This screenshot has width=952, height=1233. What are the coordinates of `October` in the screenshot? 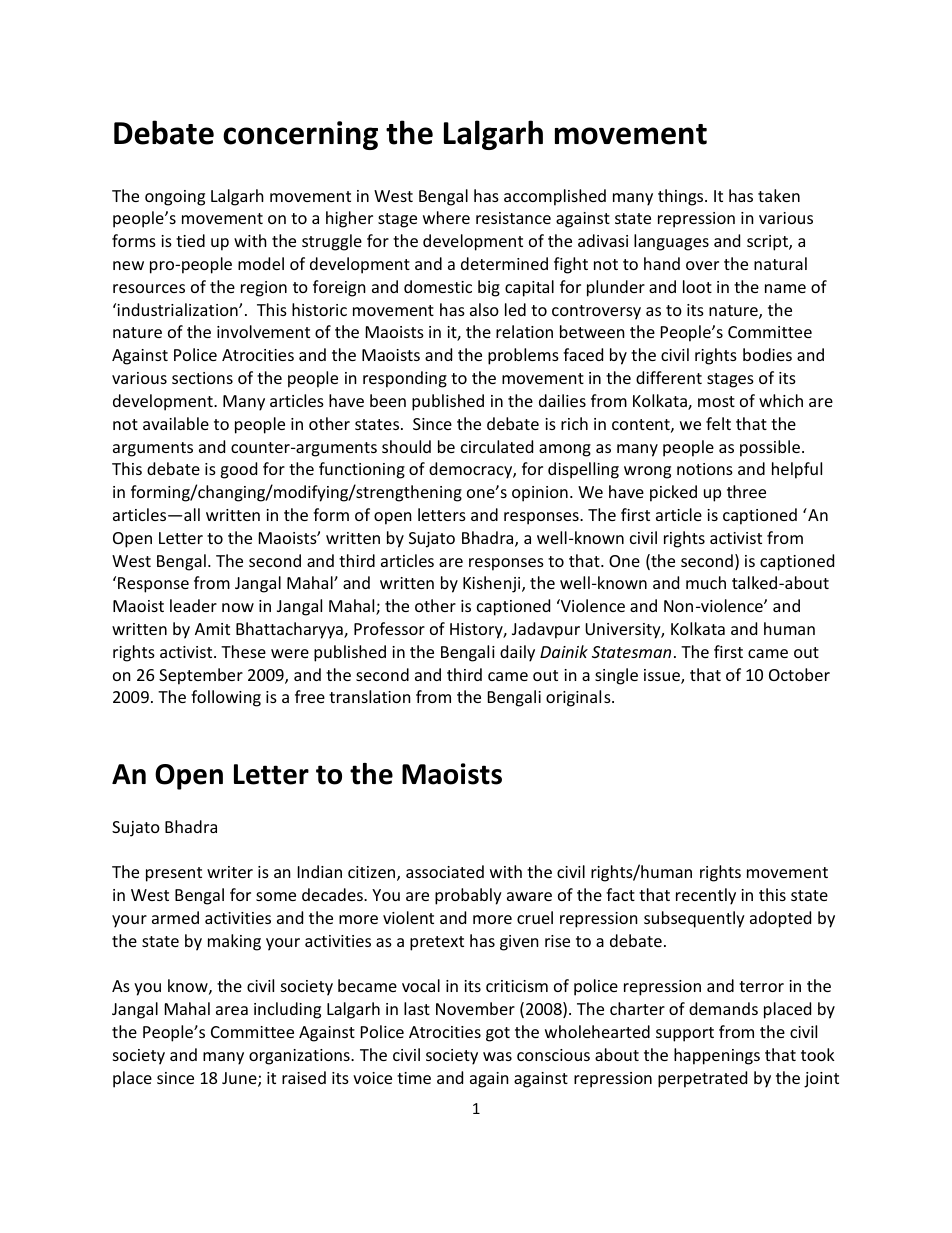 It's located at (799, 674).
